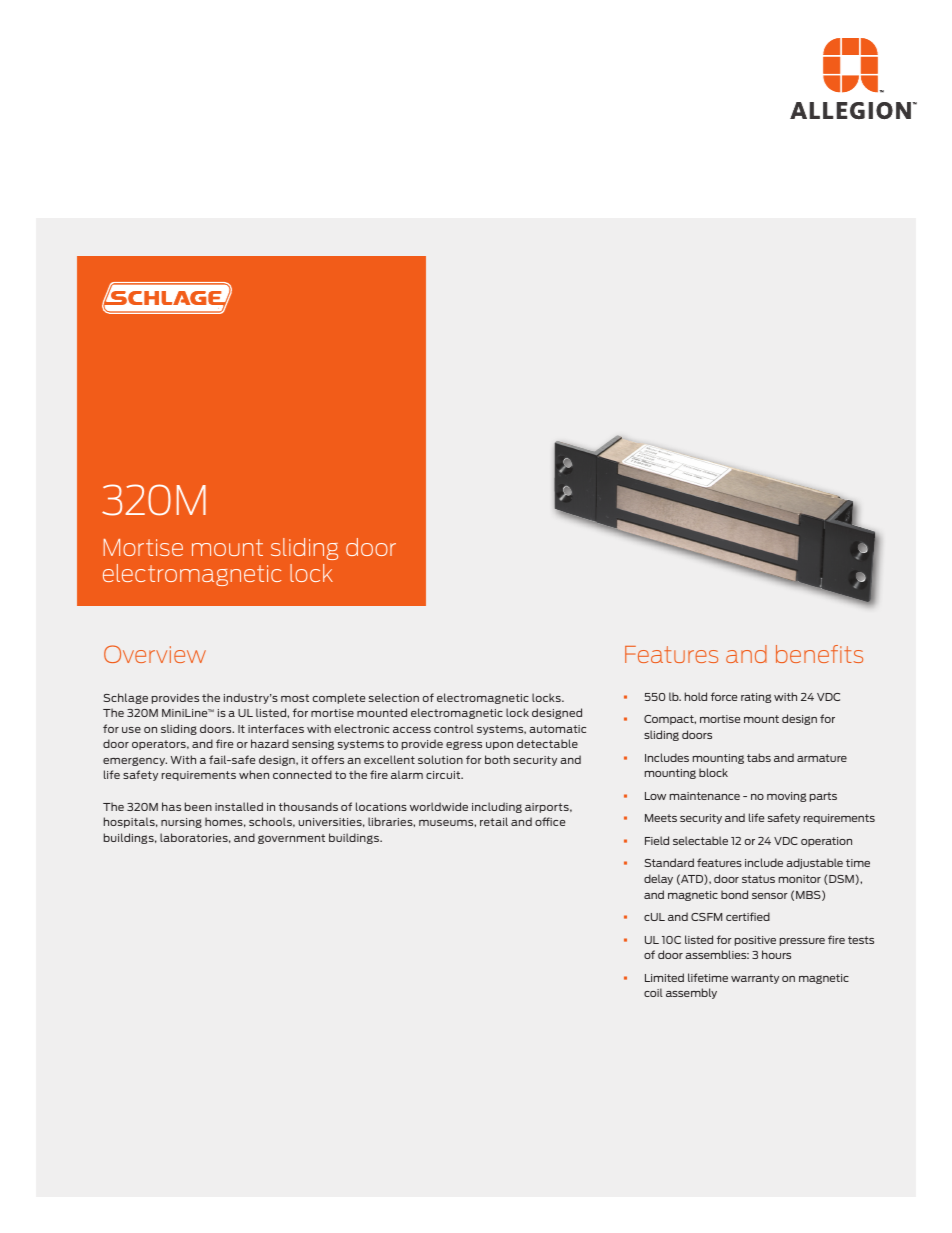  What do you see at coordinates (758, 879) in the screenshot?
I see `status` at bounding box center [758, 879].
